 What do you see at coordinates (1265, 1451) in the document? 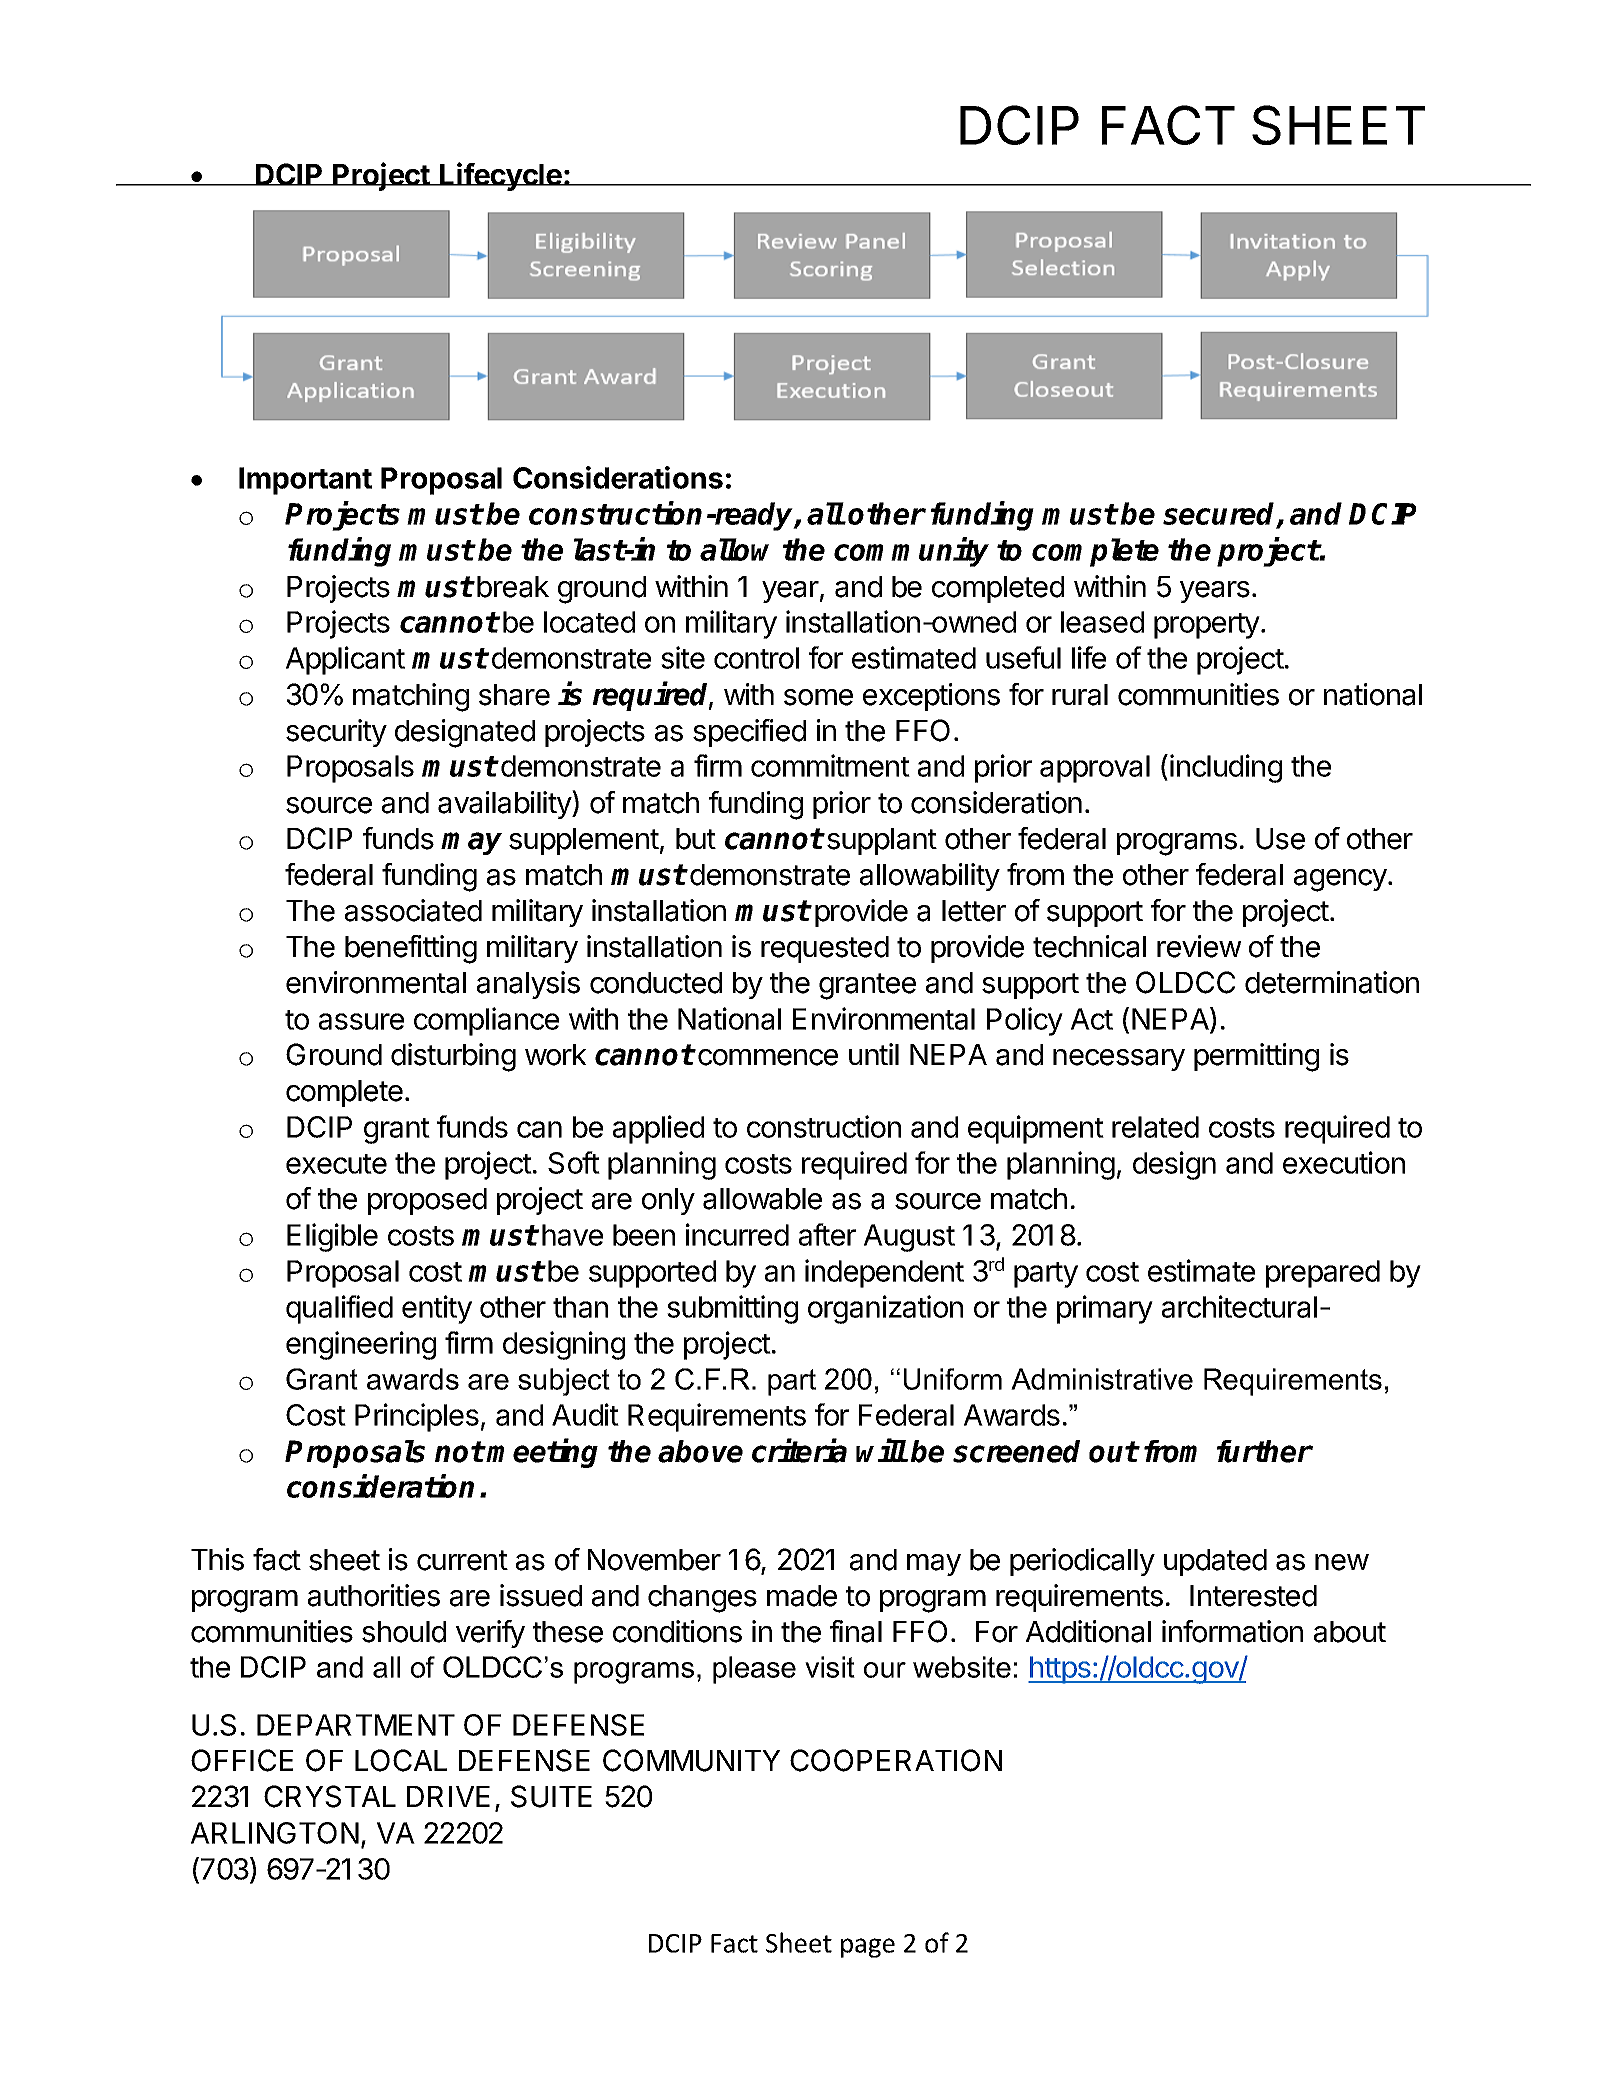
I see `further` at bounding box center [1265, 1451].
